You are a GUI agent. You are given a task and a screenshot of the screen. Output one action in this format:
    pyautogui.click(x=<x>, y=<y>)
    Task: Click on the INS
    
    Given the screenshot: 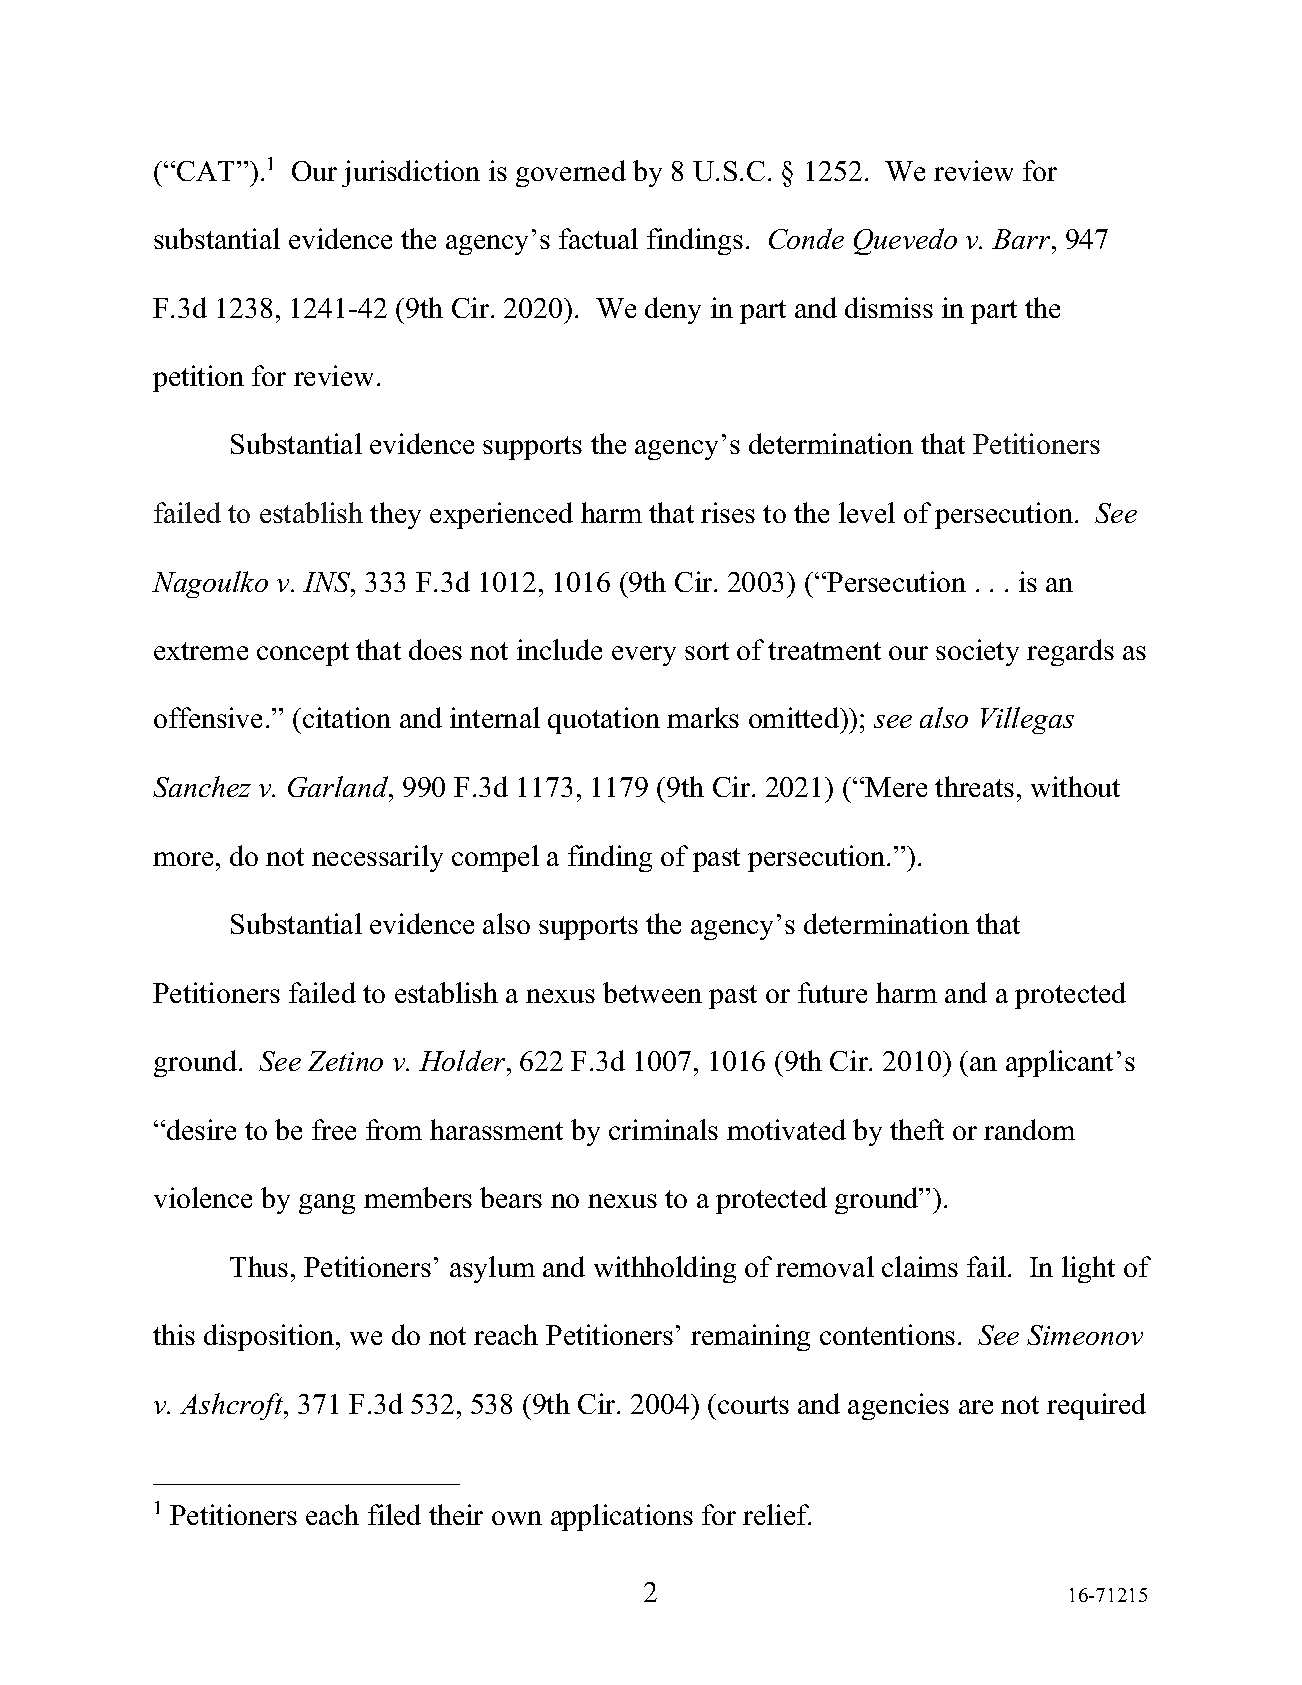 What is the action you would take?
    pyautogui.click(x=328, y=582)
